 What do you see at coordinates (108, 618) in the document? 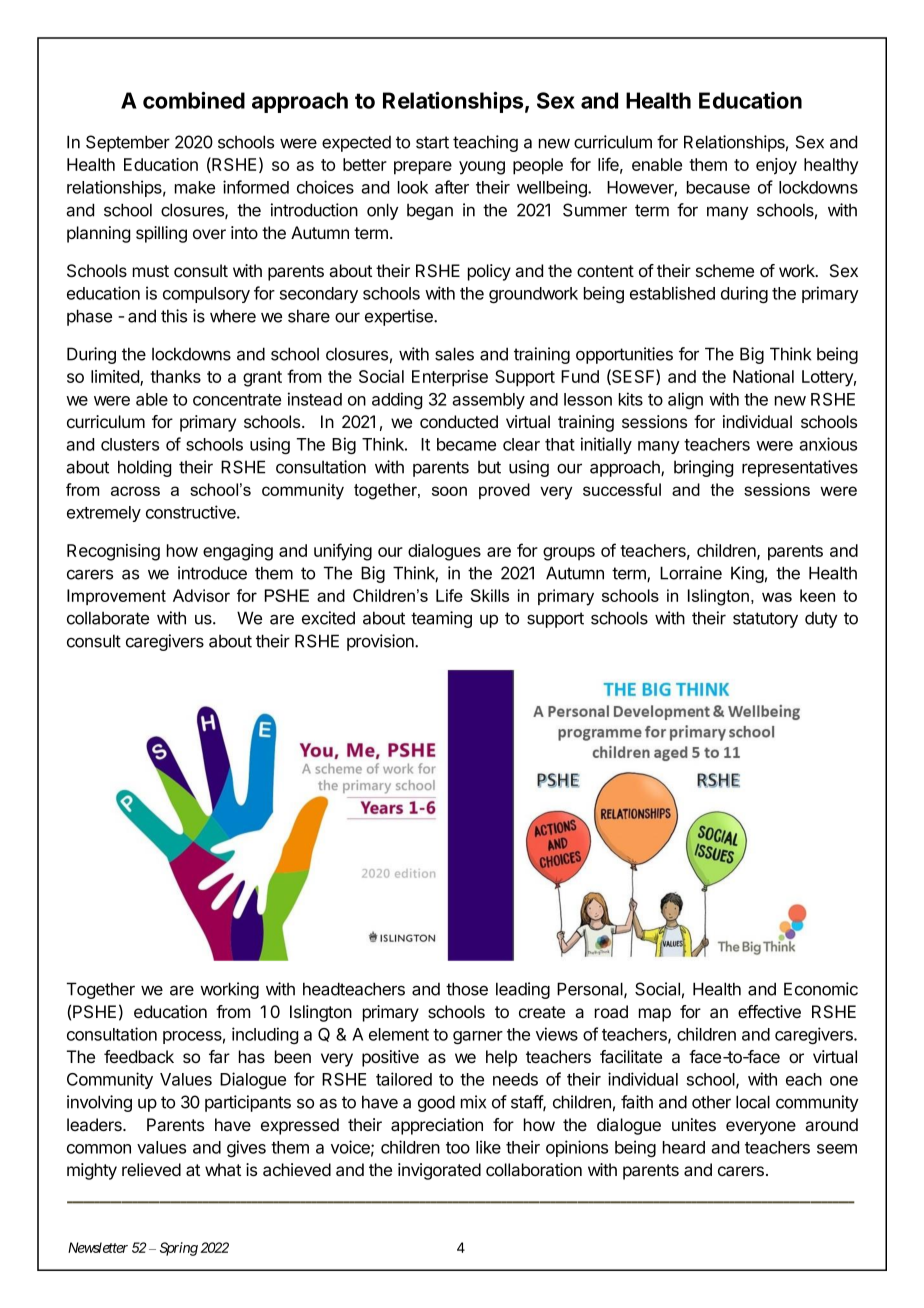
I see `collaborate` at bounding box center [108, 618].
